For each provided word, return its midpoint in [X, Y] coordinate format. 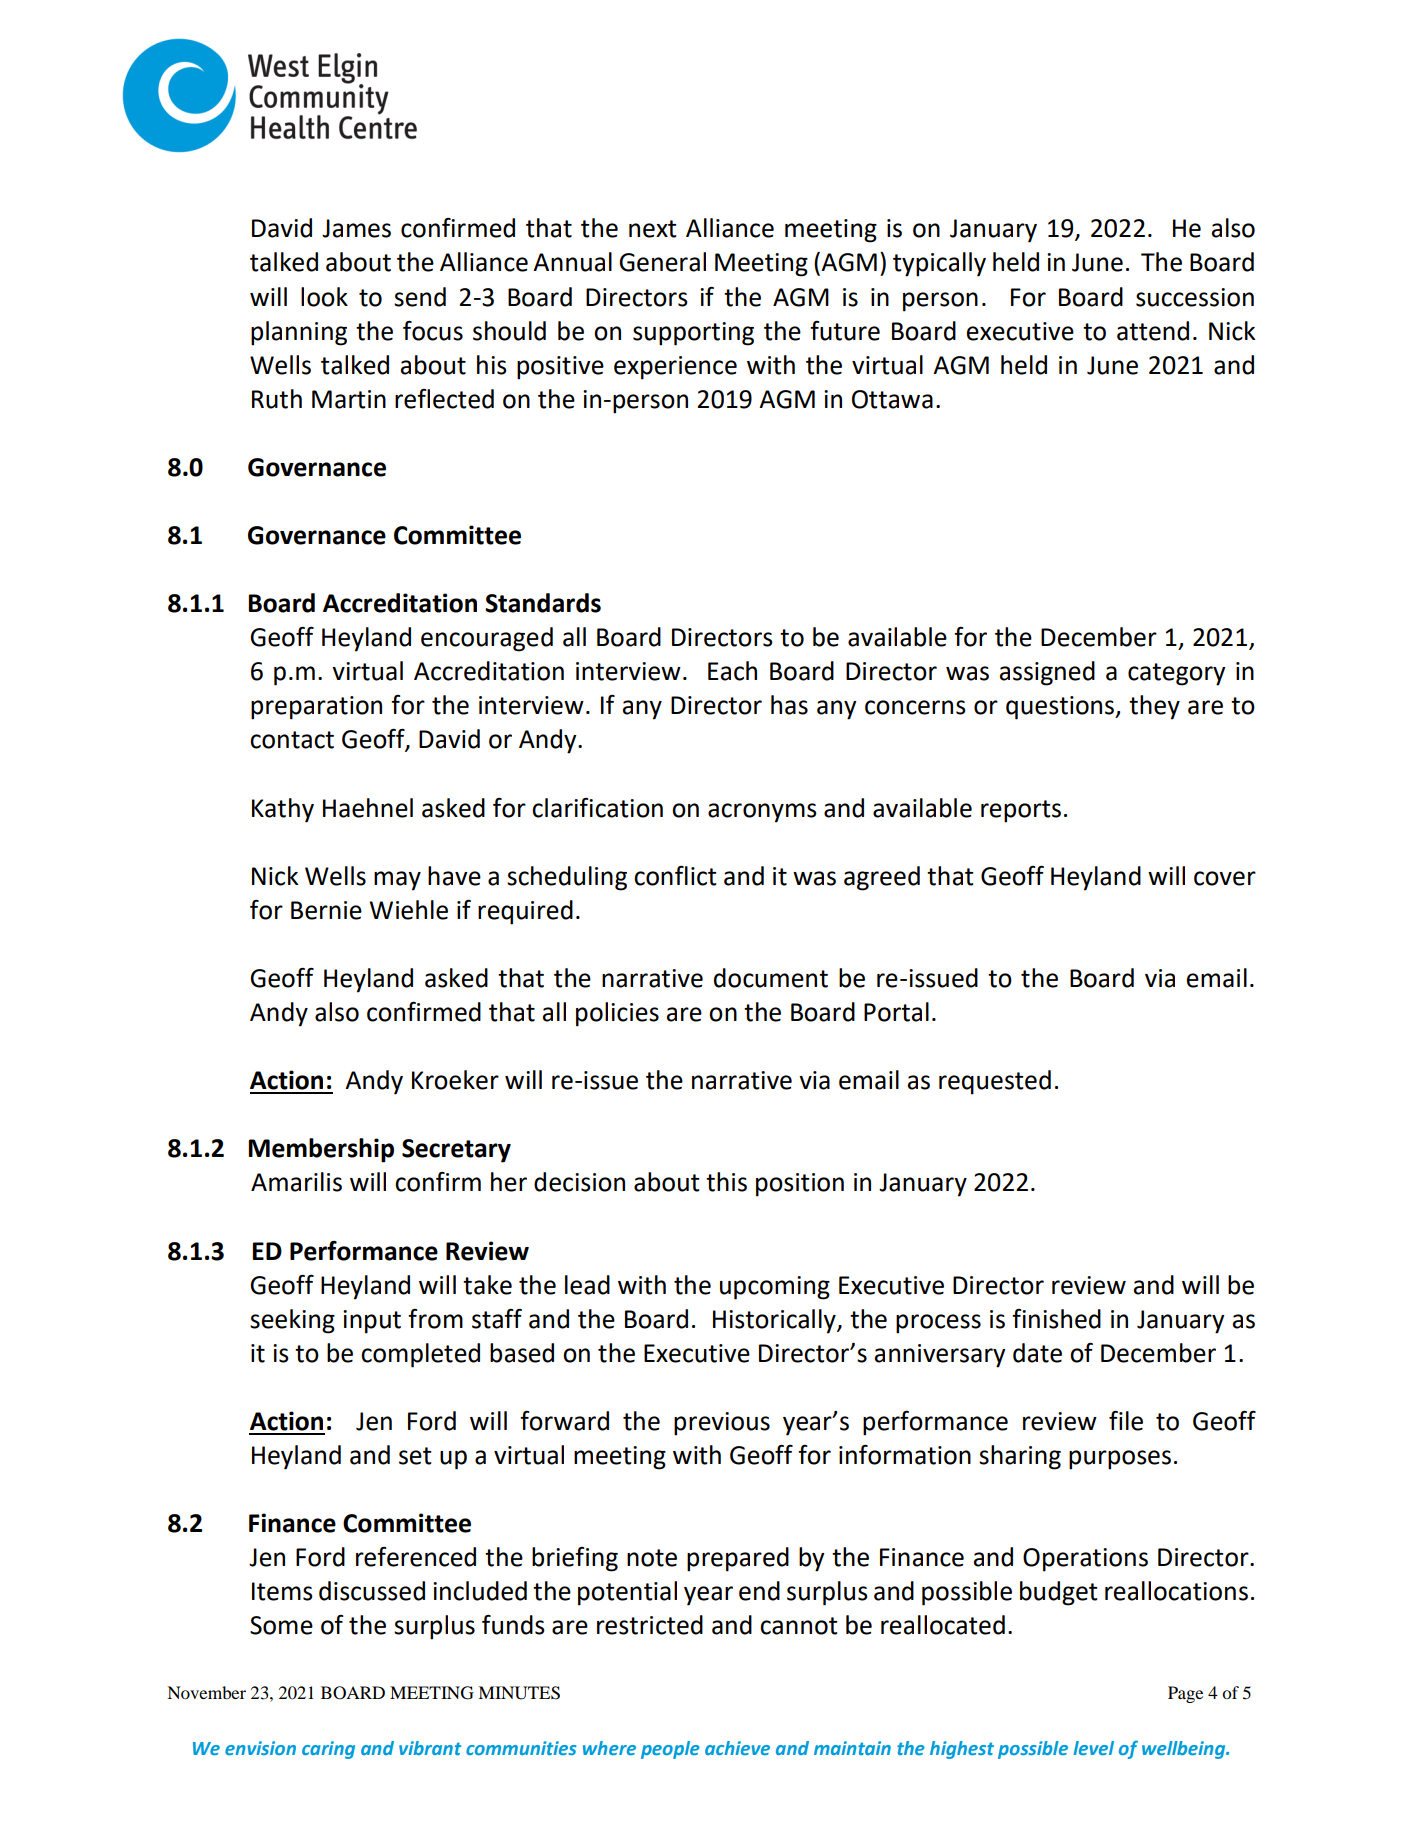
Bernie [326, 910]
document [771, 978]
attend [1153, 331]
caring [328, 1750]
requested [995, 1082]
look [324, 297]
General [662, 262]
